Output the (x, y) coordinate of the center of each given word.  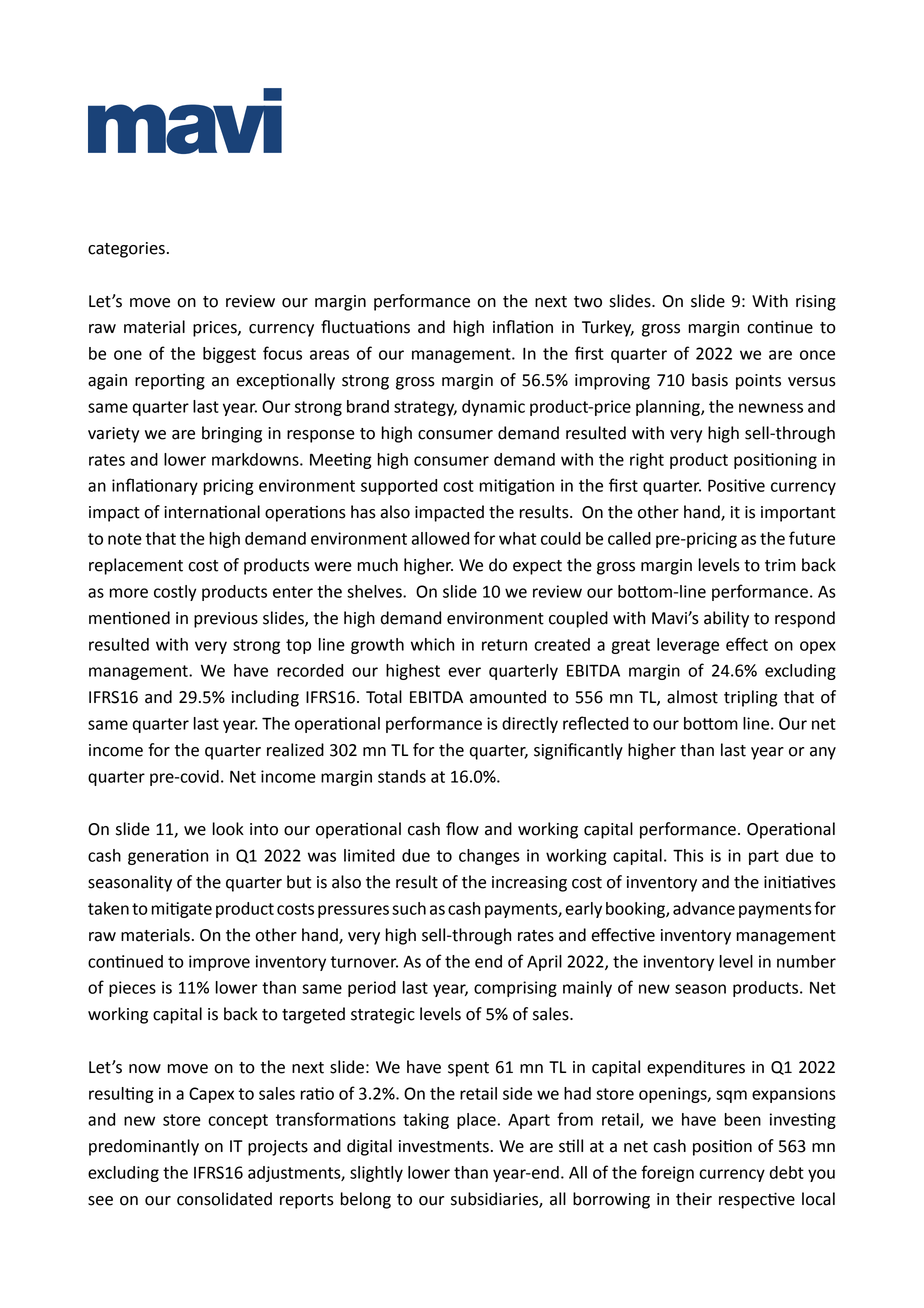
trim (780, 565)
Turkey (608, 328)
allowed (440, 538)
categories (126, 250)
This (688, 855)
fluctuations (365, 327)
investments (444, 1146)
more (129, 593)
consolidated (224, 1199)
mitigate (182, 910)
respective (757, 1200)
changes (489, 857)
